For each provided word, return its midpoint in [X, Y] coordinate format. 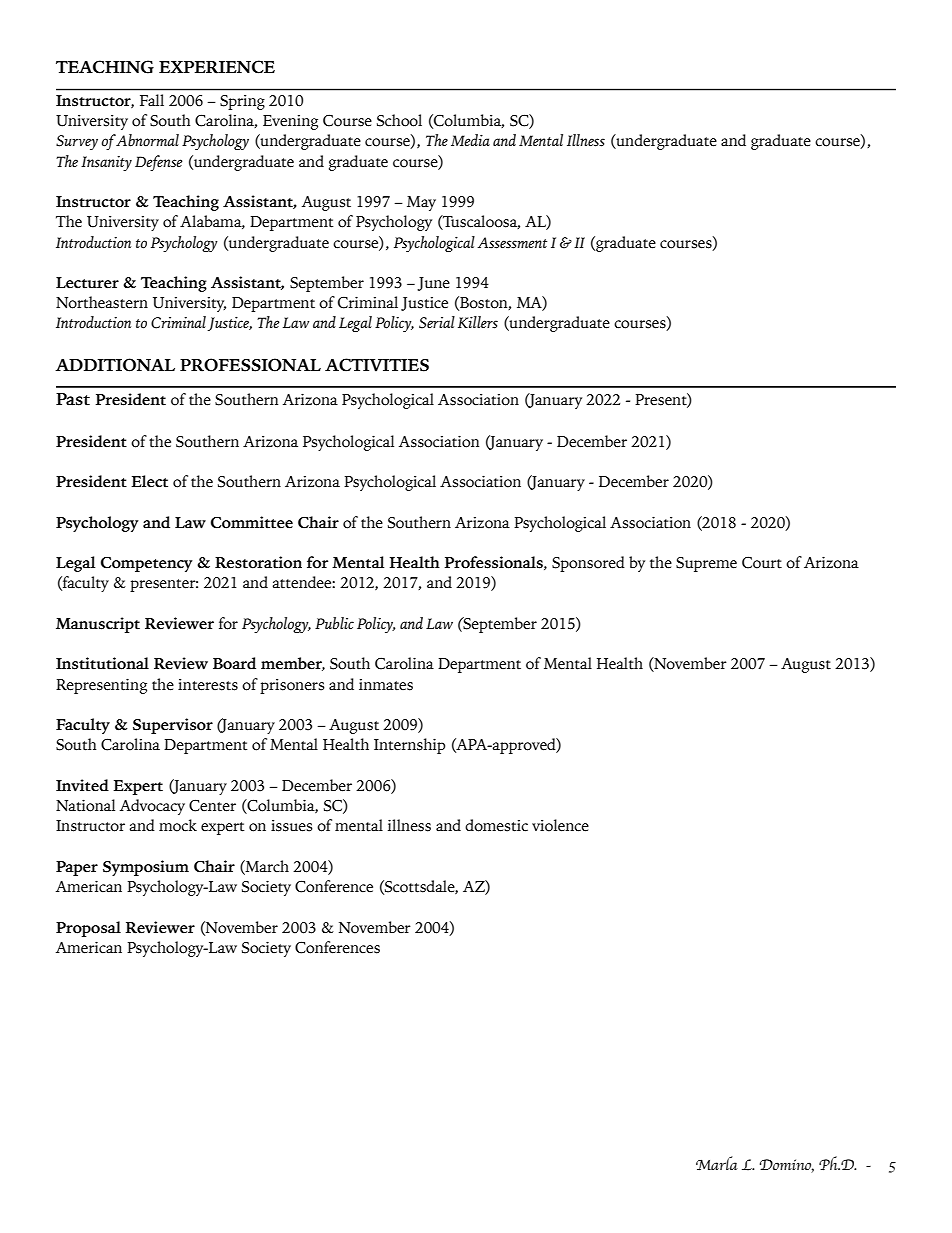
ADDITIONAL [115, 365]
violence [560, 825]
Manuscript [98, 625]
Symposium [146, 868]
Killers [478, 322]
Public [334, 623]
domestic [496, 825]
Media [470, 140]
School [399, 120]
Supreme [706, 564]
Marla [717, 1163]
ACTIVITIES [377, 365]
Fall [152, 100]
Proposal [88, 929]
